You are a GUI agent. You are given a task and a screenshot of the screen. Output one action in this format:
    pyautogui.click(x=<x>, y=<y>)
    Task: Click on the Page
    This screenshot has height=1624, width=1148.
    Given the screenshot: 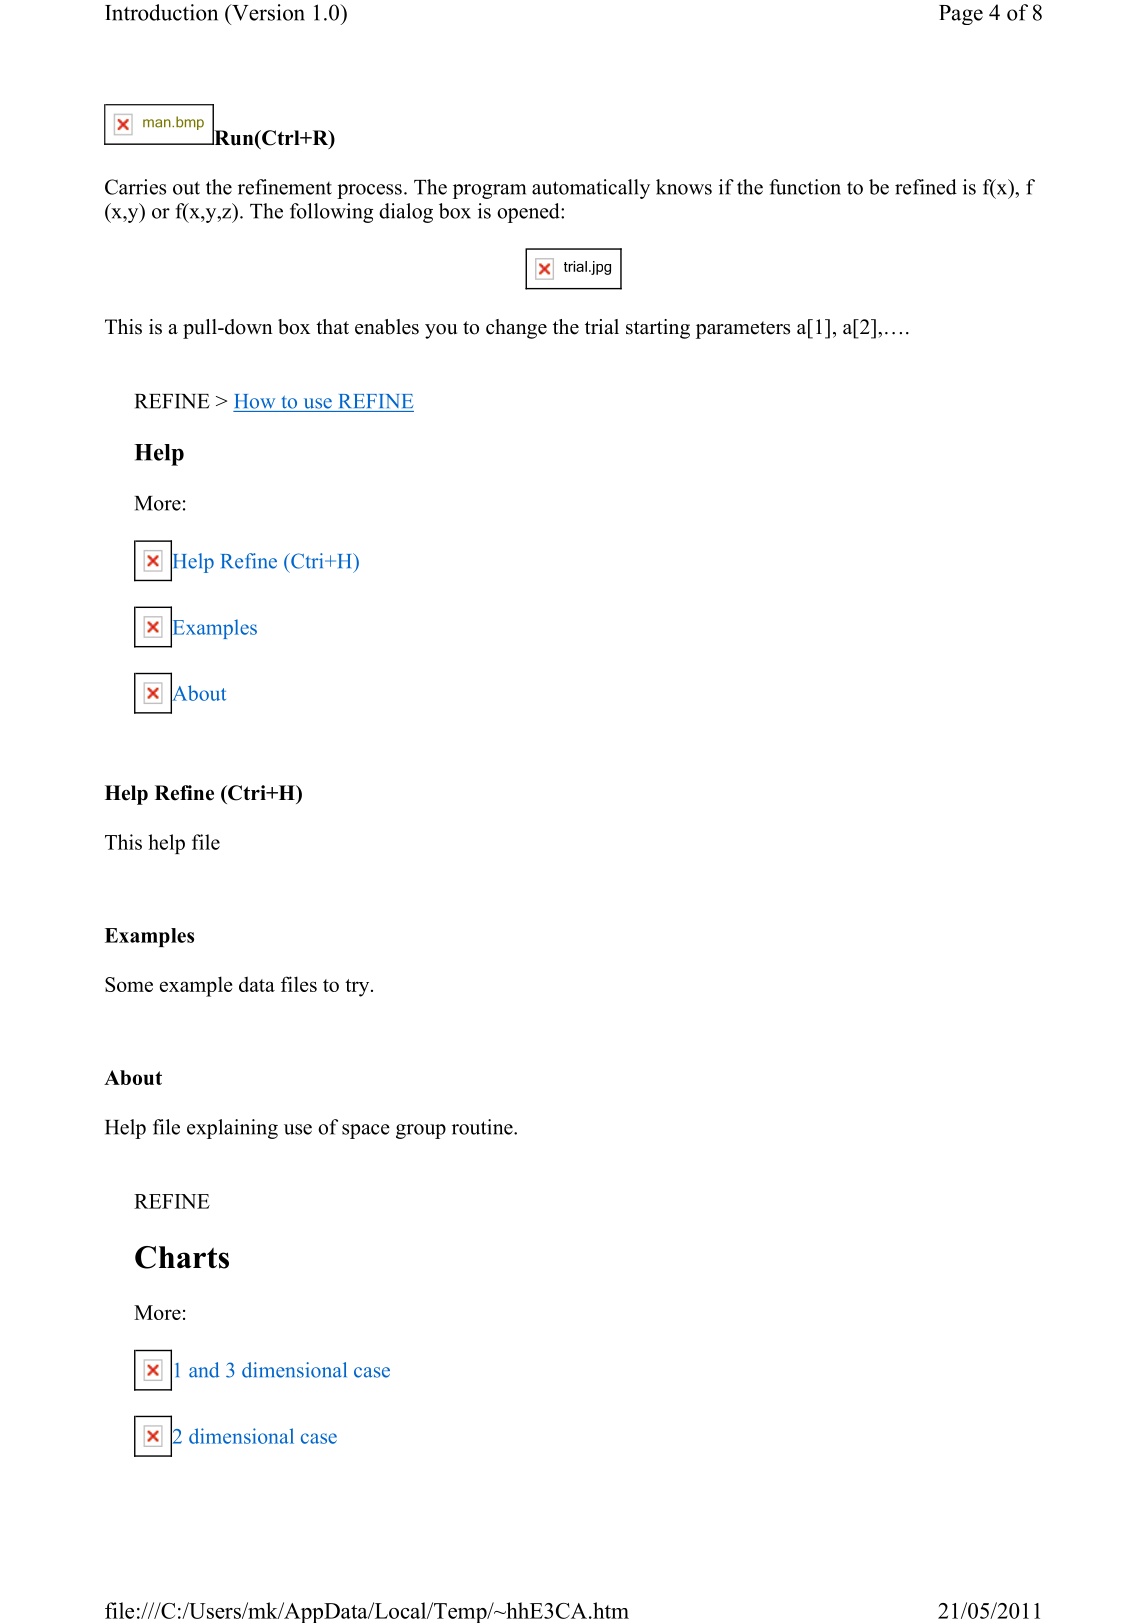 What is the action you would take?
    pyautogui.click(x=961, y=15)
